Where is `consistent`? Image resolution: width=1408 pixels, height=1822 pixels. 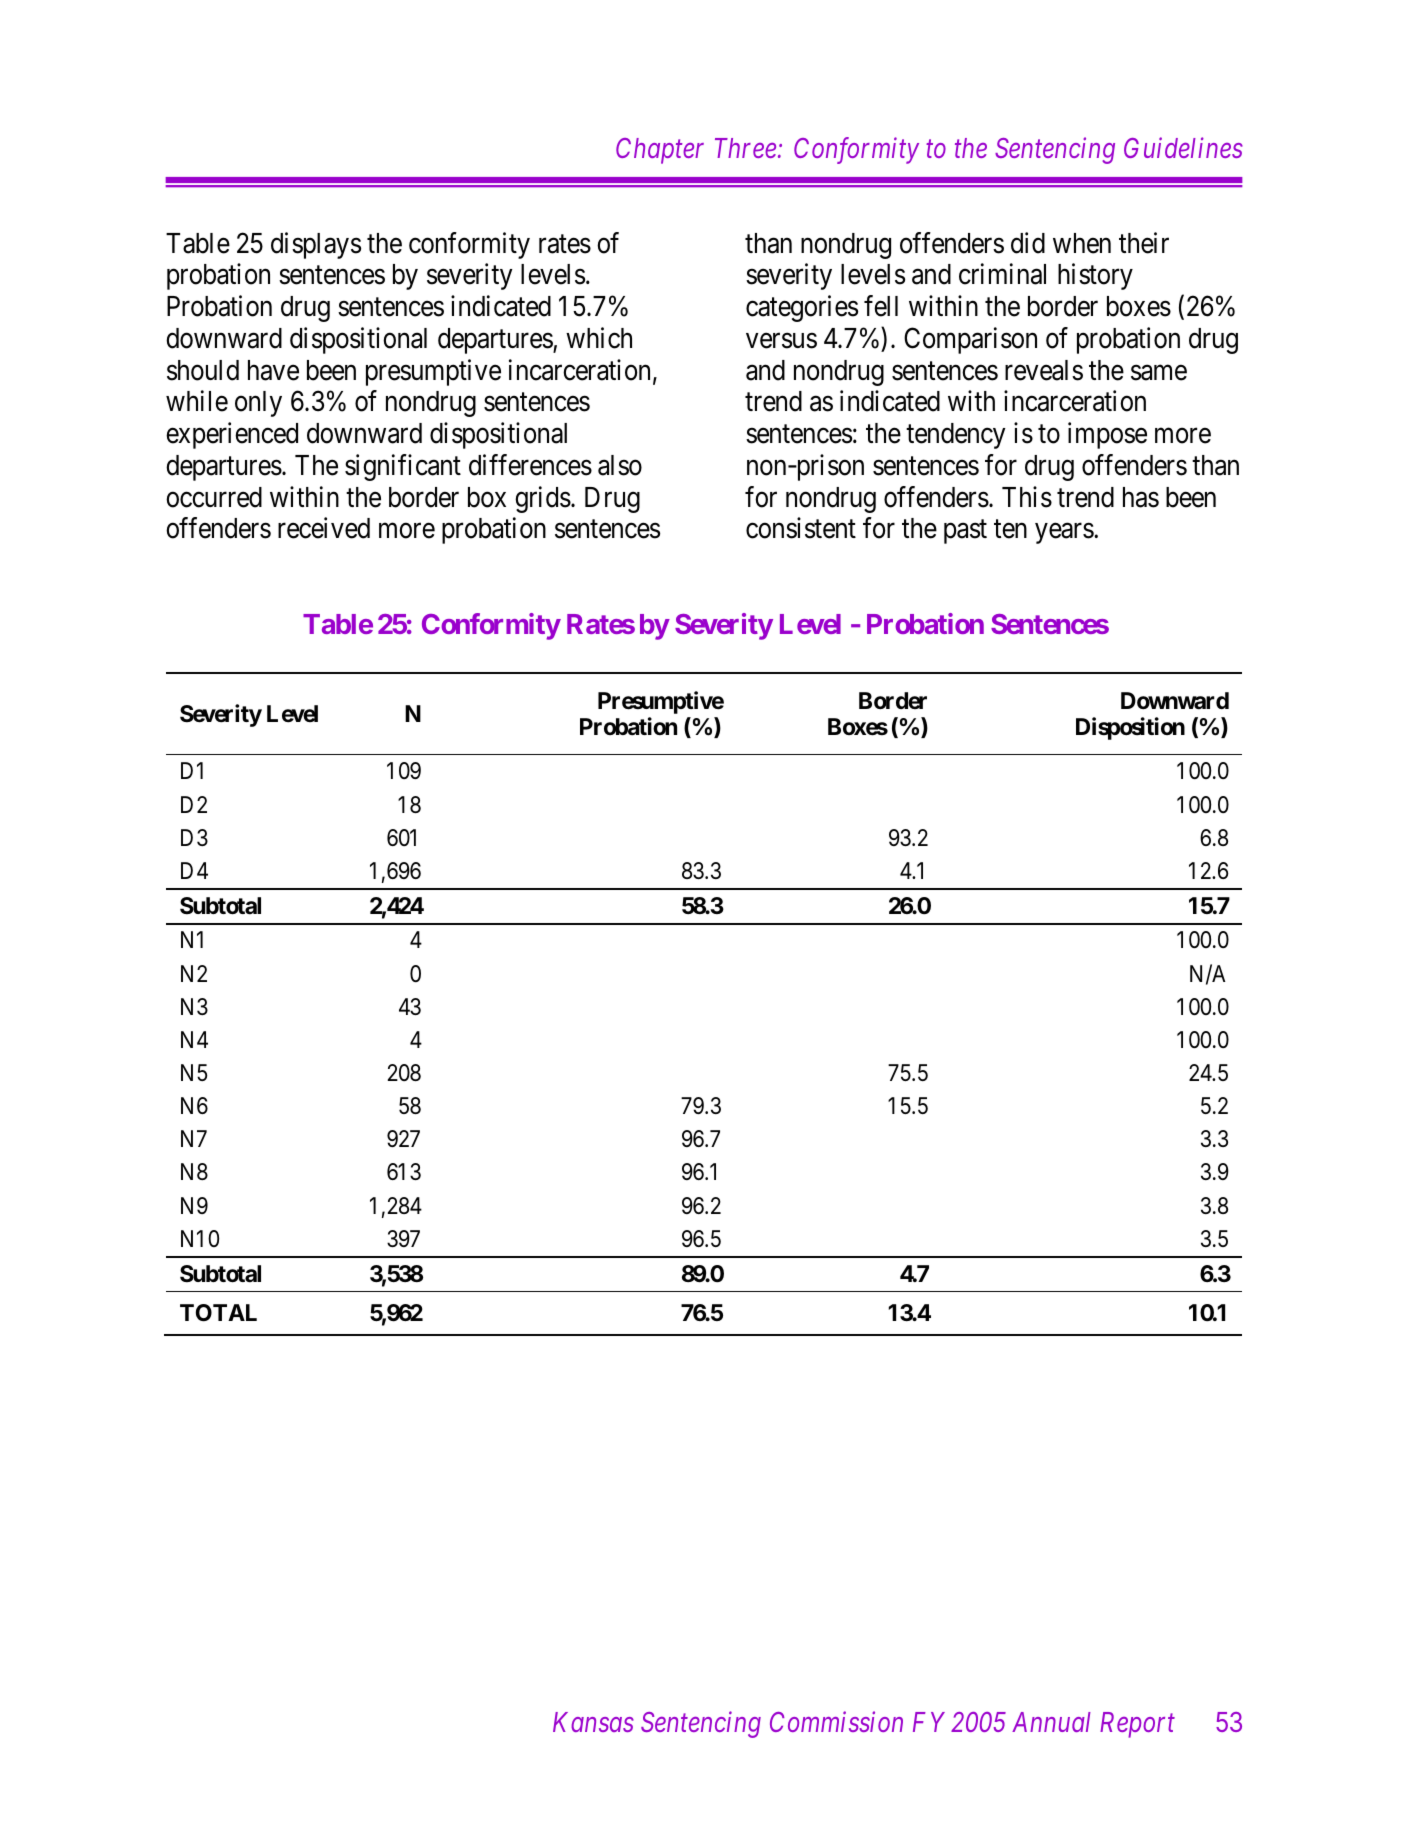
consistent is located at coordinates (801, 528).
